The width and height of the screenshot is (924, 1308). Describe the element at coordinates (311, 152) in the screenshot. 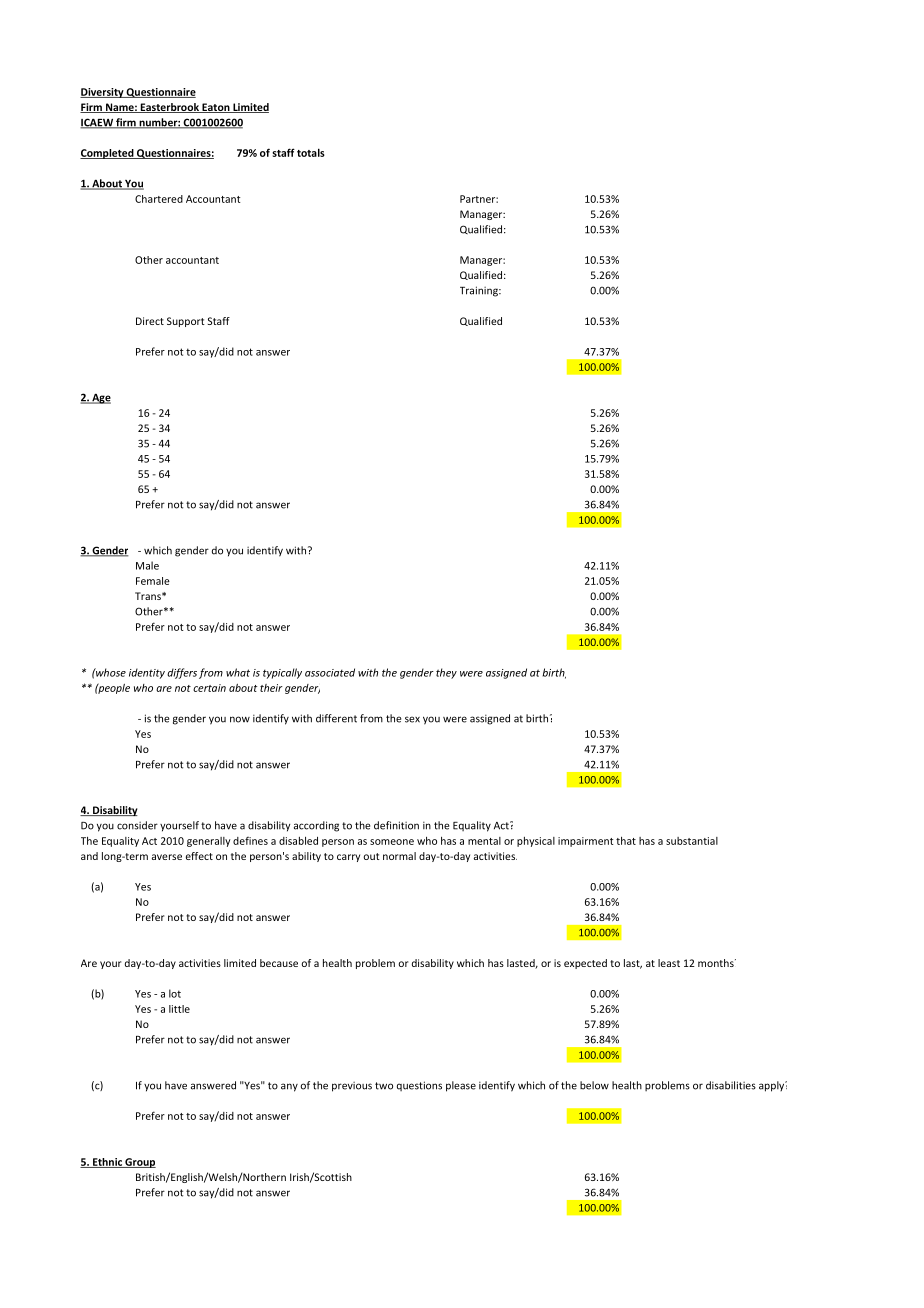

I see `totals` at that location.
